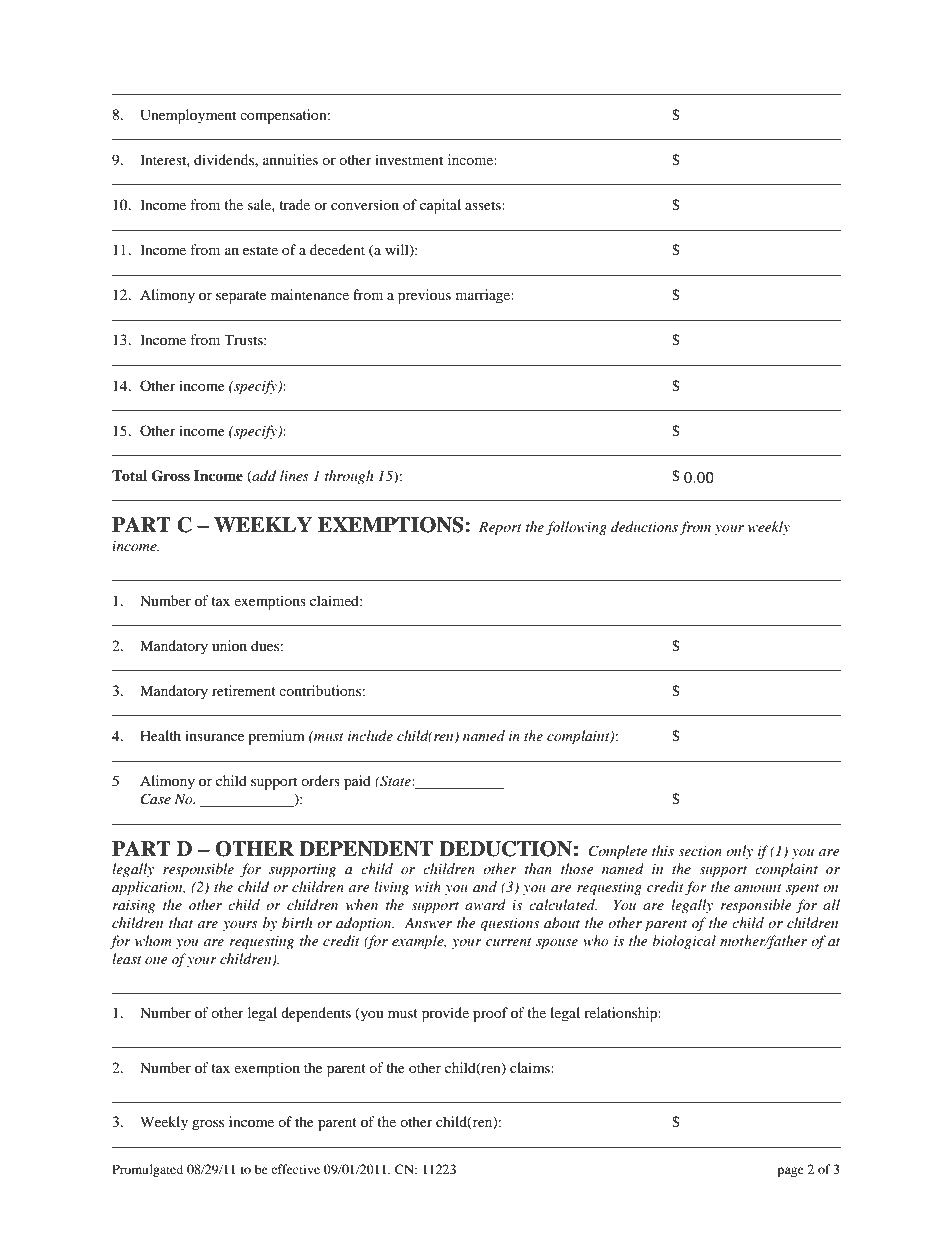 The height and width of the page is (1233, 952). I want to click on amount, so click(758, 888).
